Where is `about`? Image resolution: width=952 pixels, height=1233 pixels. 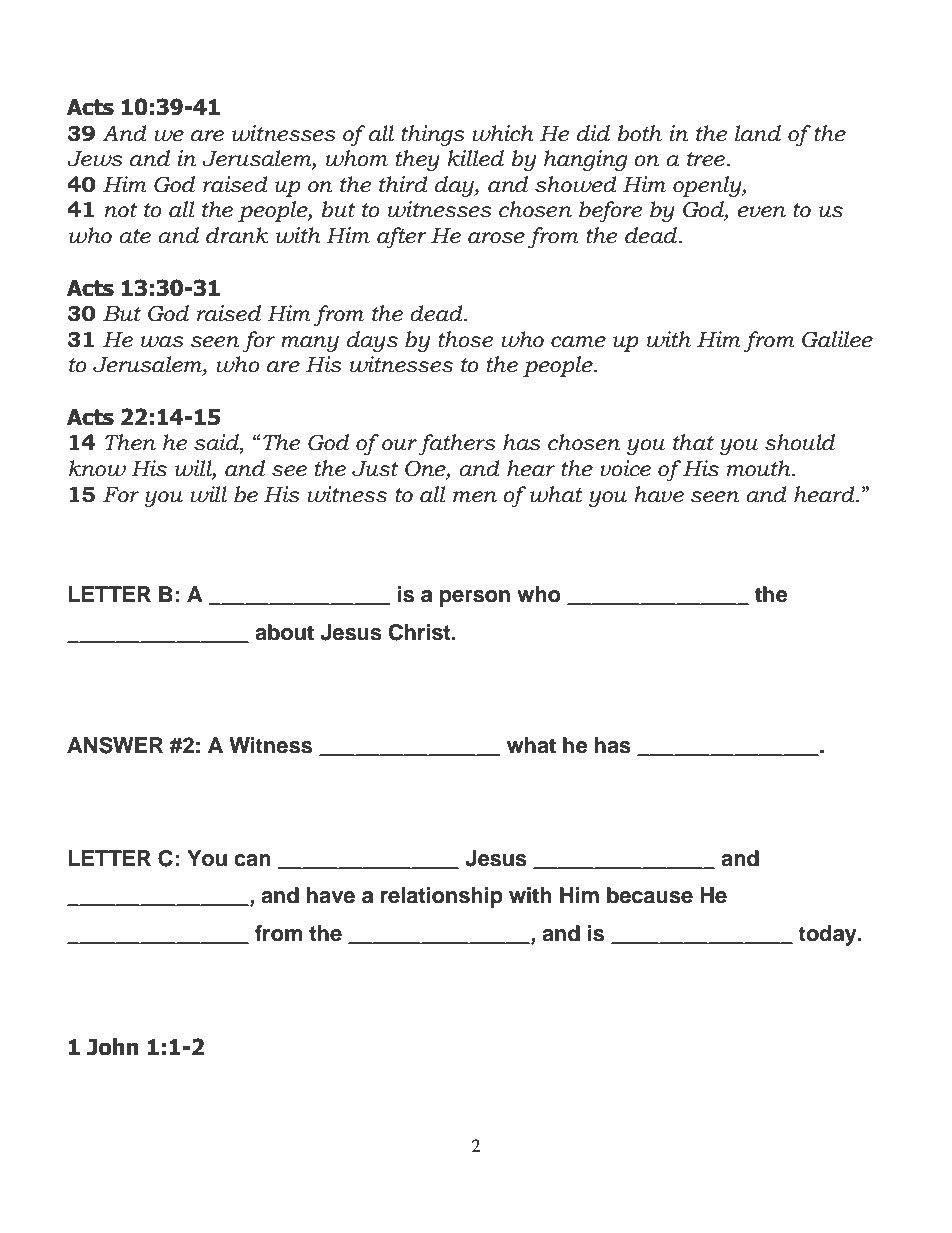
about is located at coordinates (284, 632).
